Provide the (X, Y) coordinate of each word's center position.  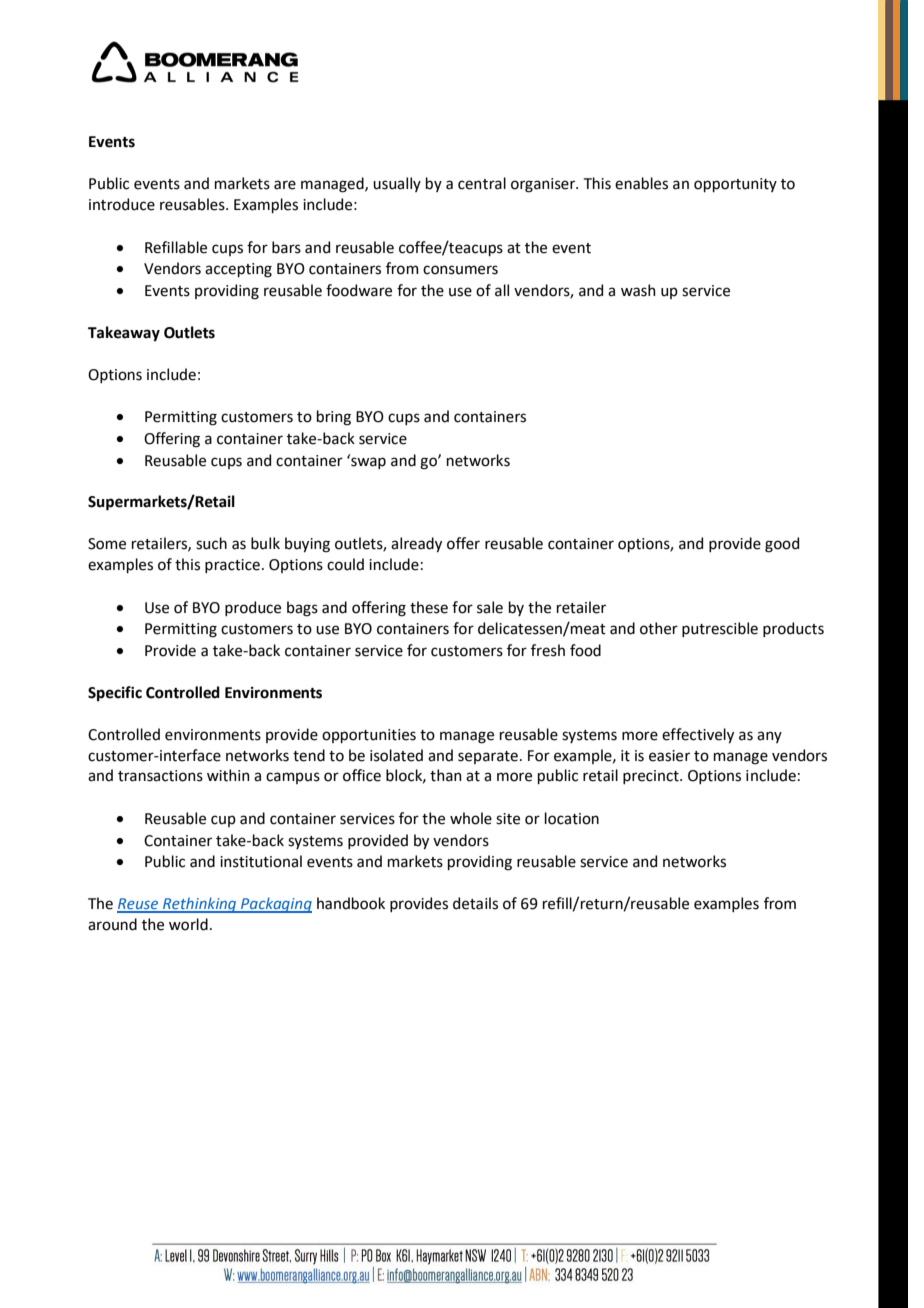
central (482, 183)
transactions (160, 776)
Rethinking (200, 905)
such (211, 543)
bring (334, 418)
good (782, 545)
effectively (698, 735)
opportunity (735, 185)
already (416, 544)
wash (638, 290)
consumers (460, 270)
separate (488, 757)
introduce (122, 204)
